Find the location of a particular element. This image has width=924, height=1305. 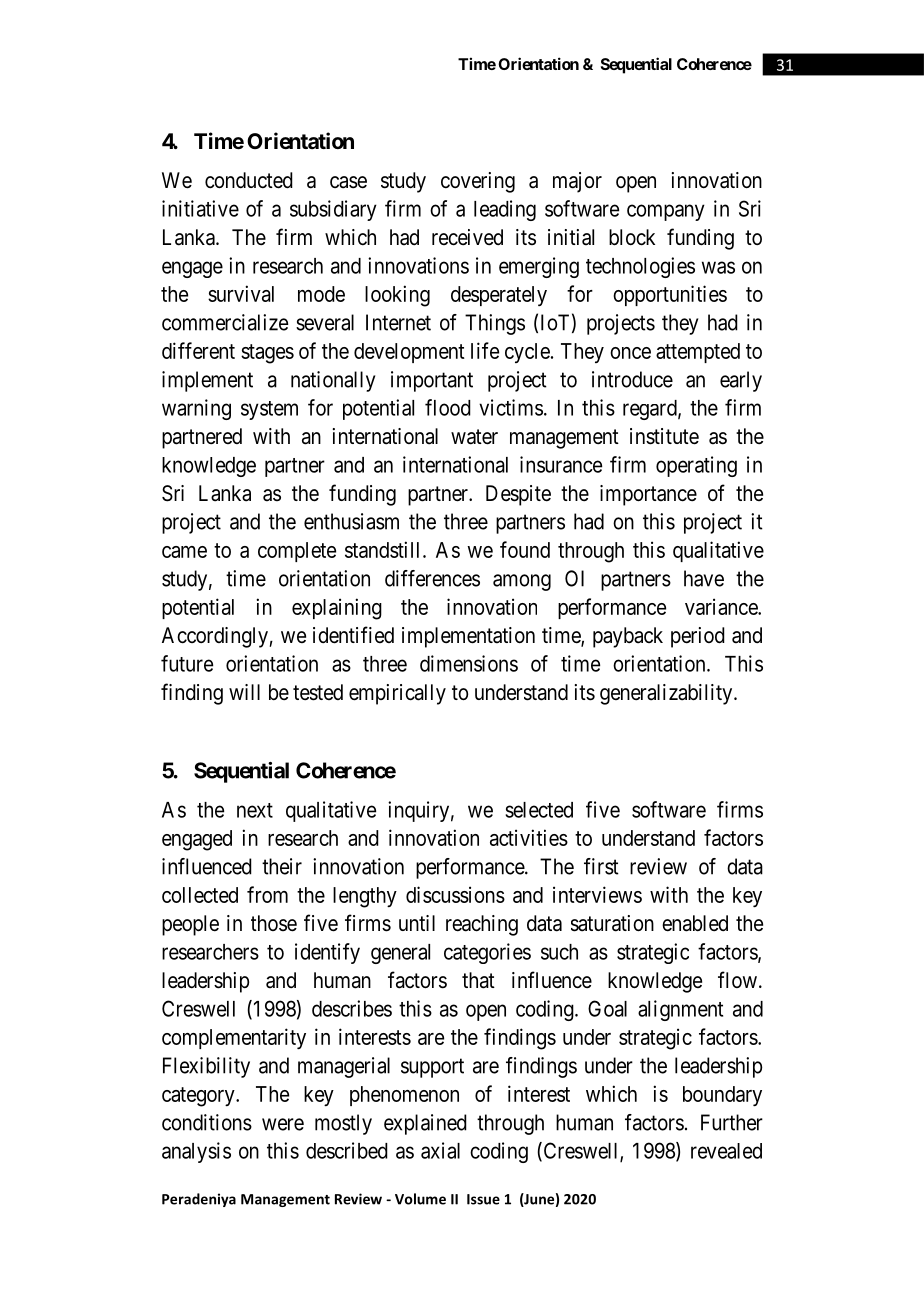

dimensions is located at coordinates (469, 663).
